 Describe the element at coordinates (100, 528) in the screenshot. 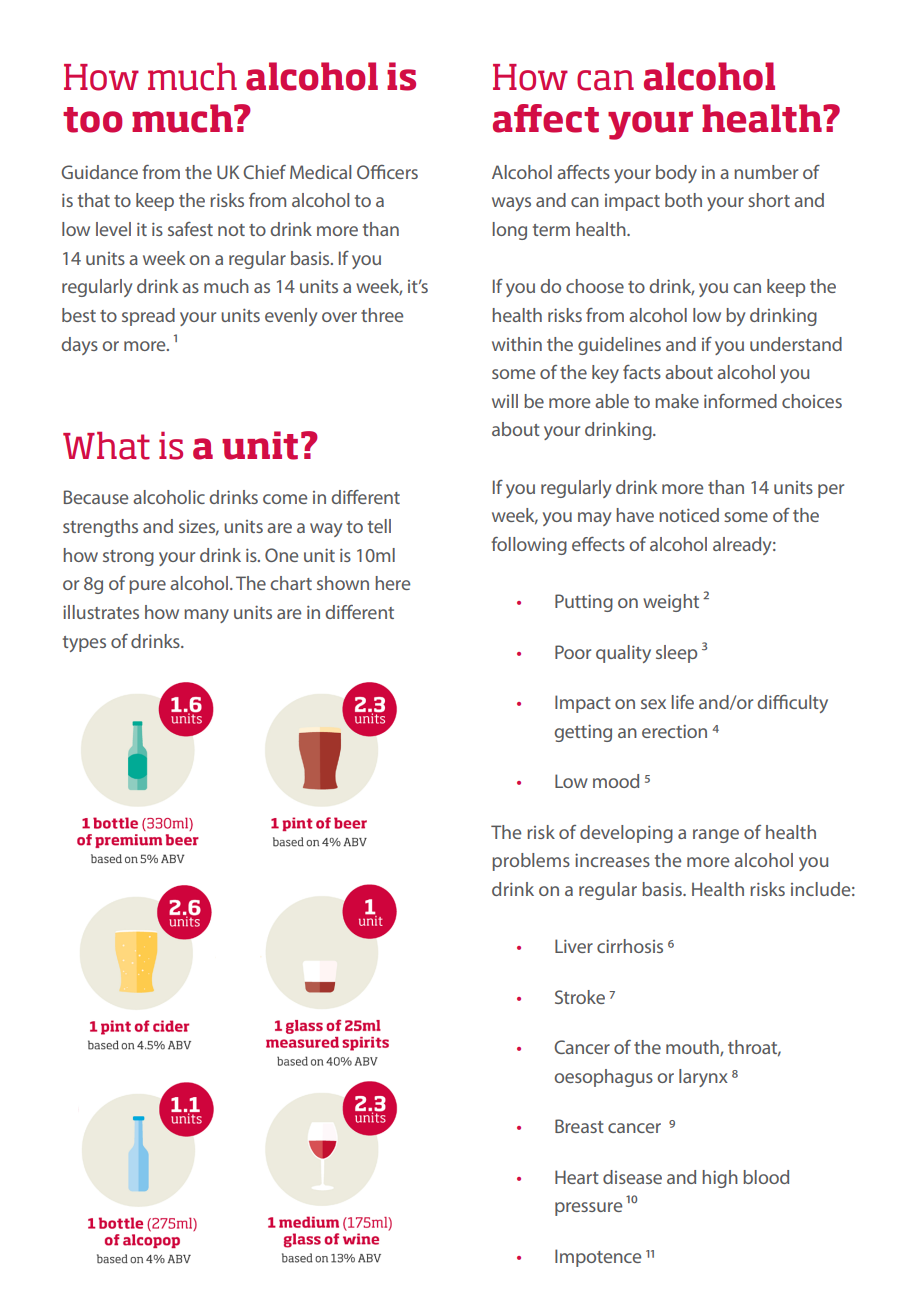

I see `strengths` at that location.
